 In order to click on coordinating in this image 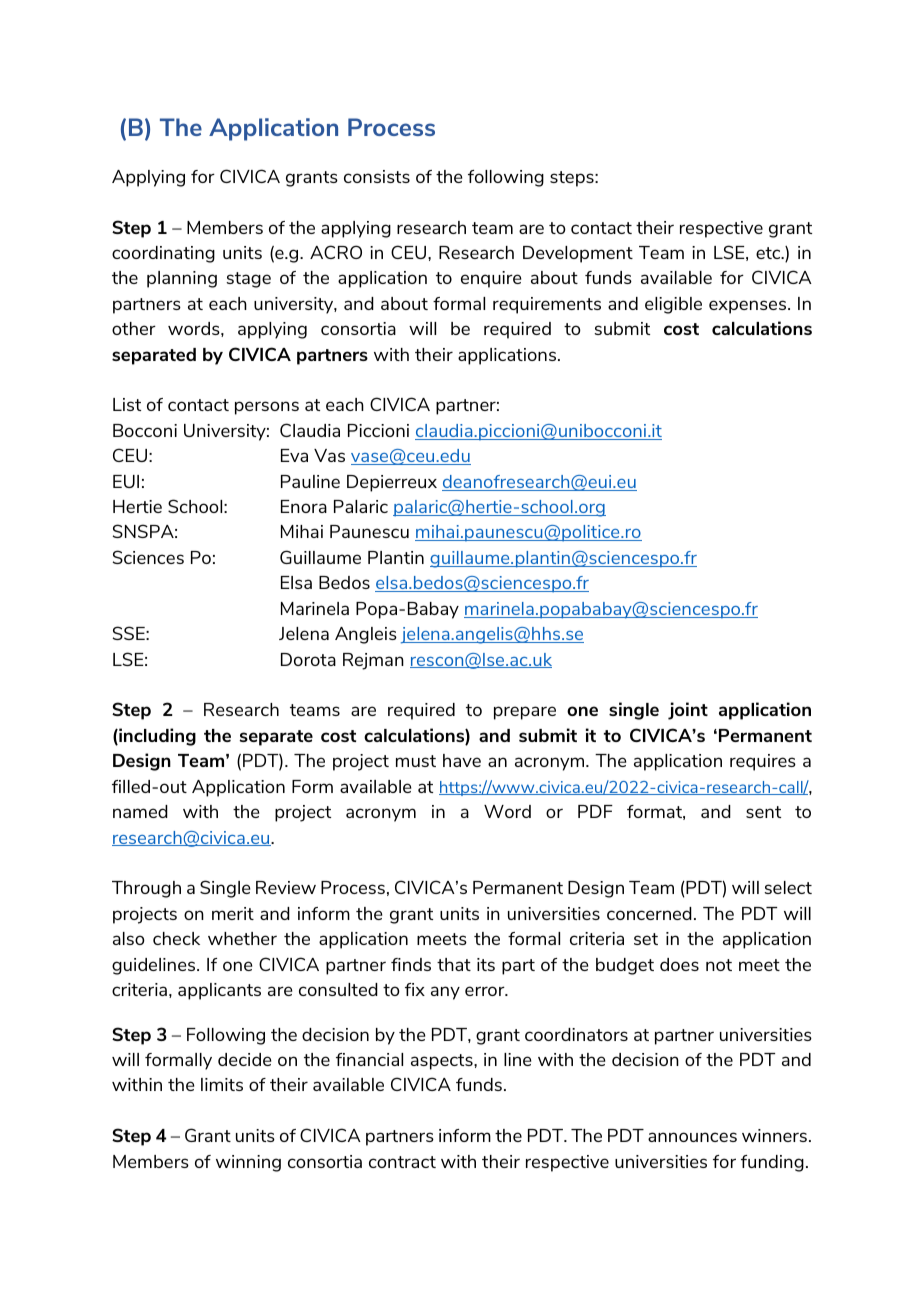, I will do `click(163, 254)`.
